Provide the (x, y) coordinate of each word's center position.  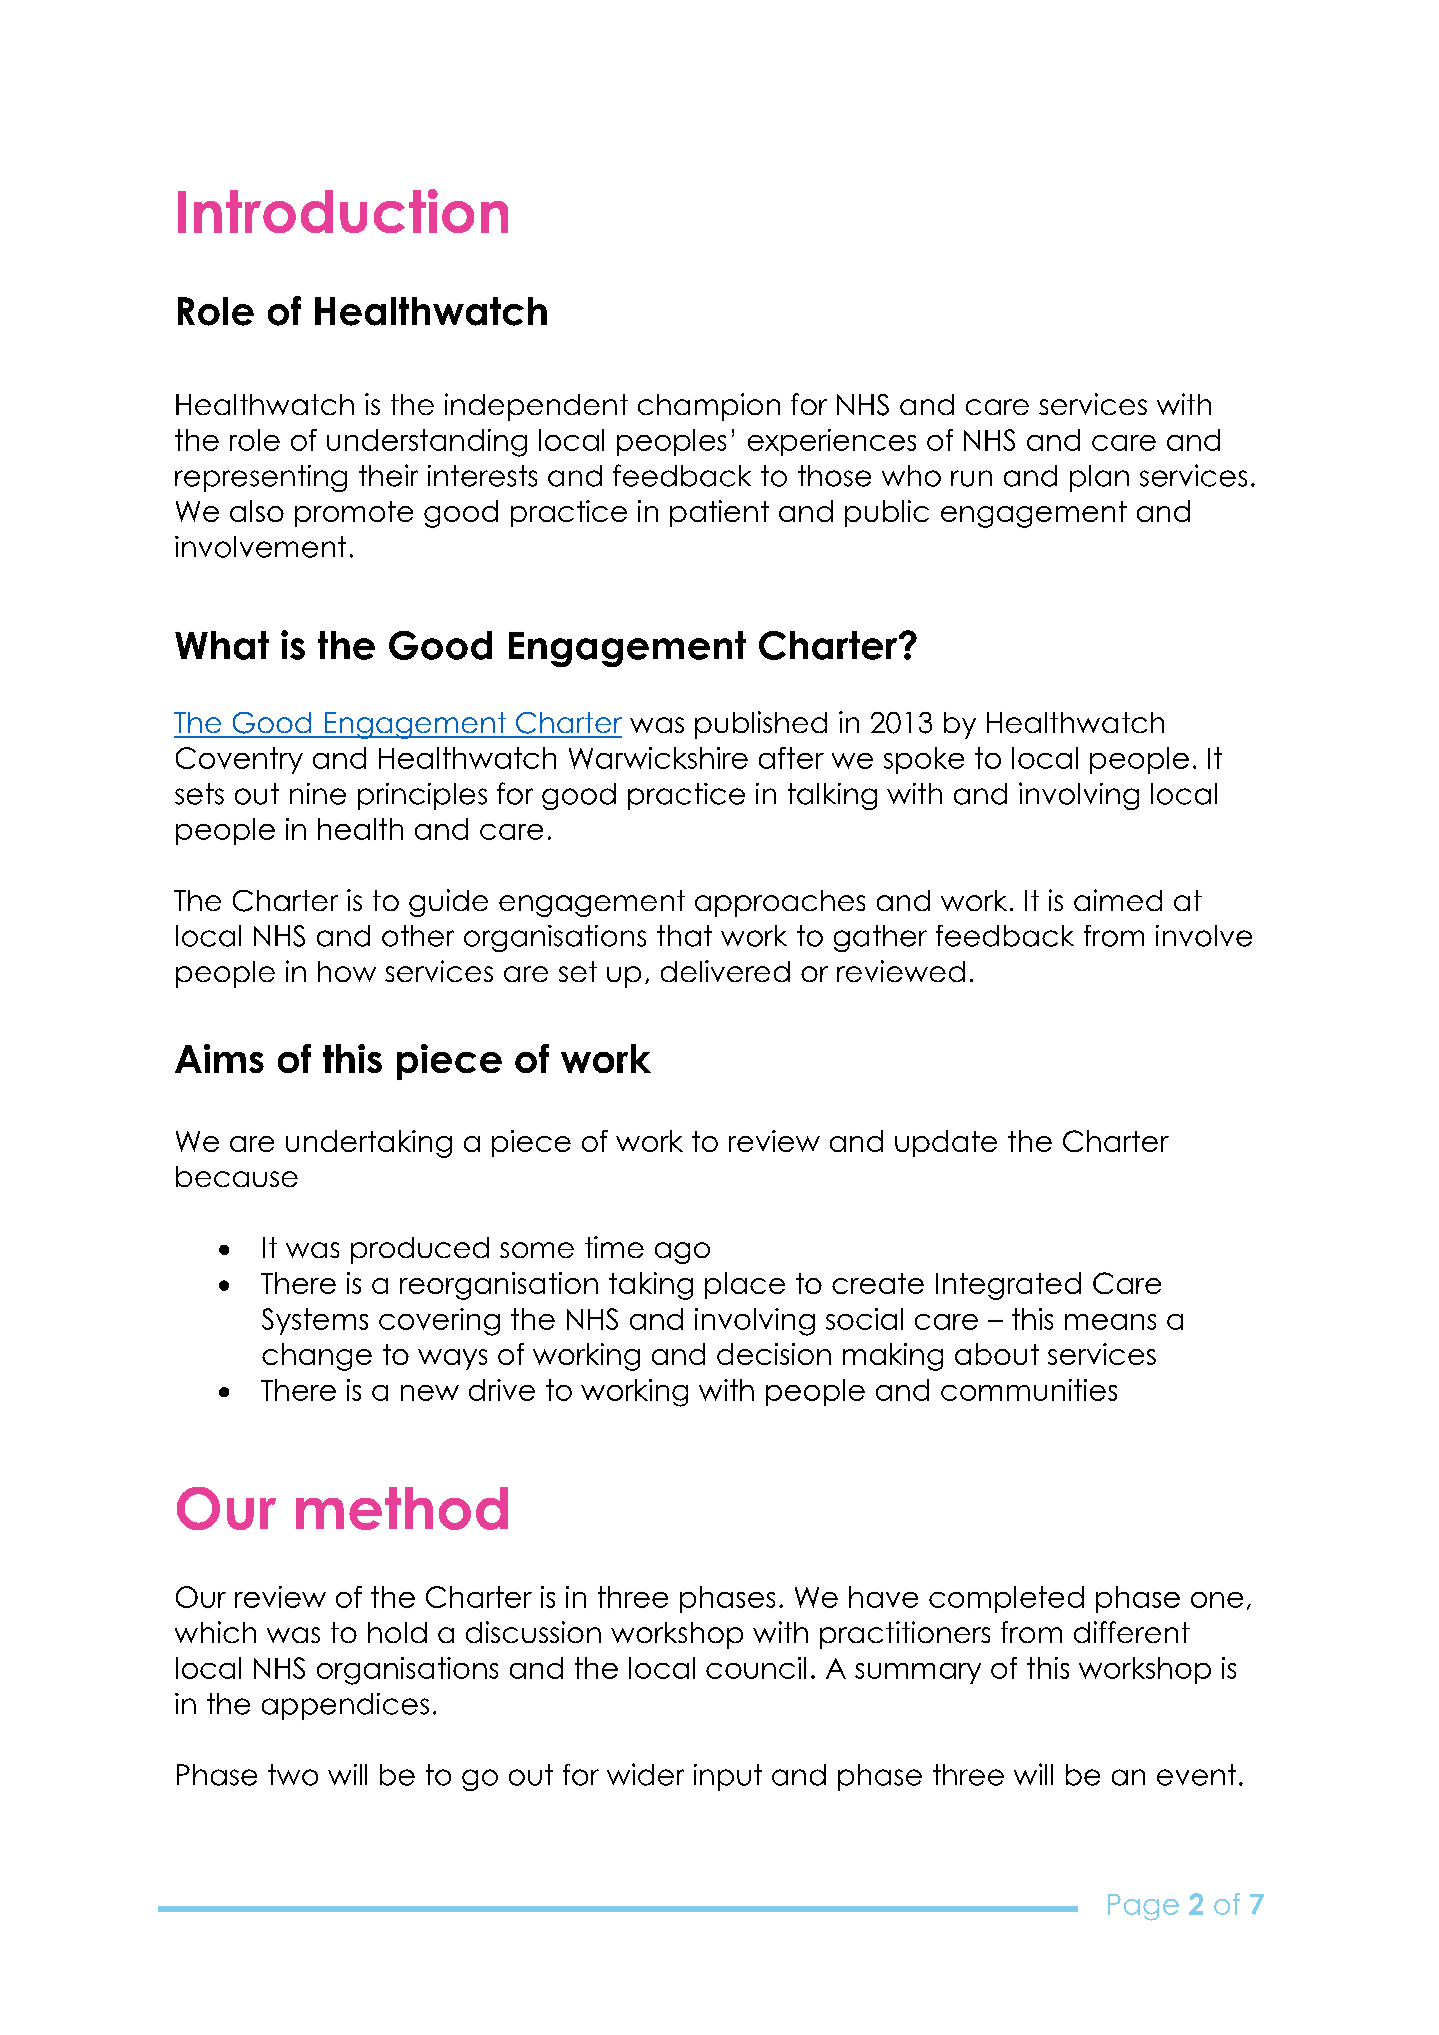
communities (1029, 1390)
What (222, 645)
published (761, 725)
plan (1099, 478)
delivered (725, 971)
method (402, 1508)
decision (774, 1354)
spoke (924, 760)
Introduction (343, 211)
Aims (219, 1058)
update (946, 1143)
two (293, 1775)
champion (709, 407)
